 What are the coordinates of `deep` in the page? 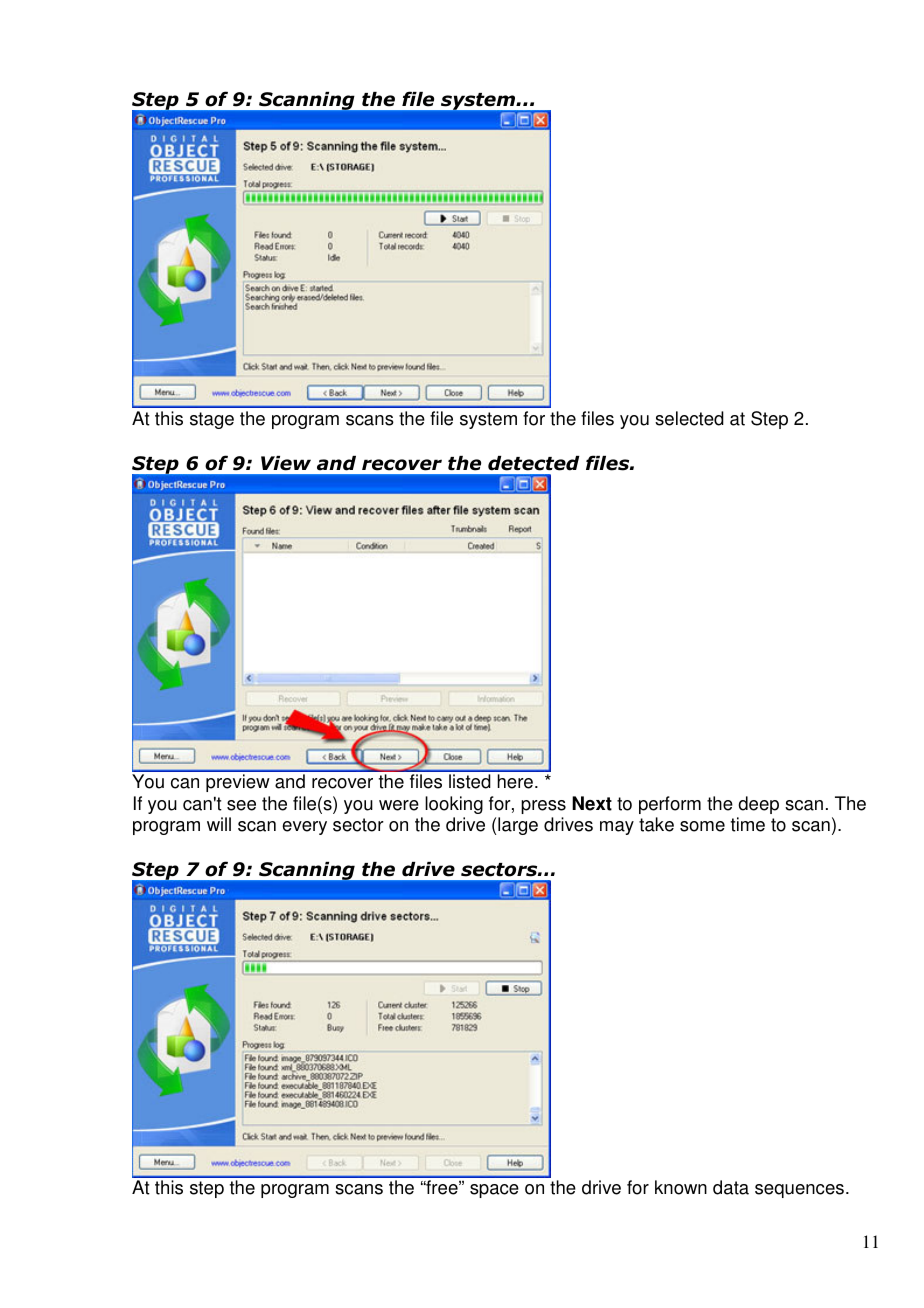 It's located at (758, 805).
